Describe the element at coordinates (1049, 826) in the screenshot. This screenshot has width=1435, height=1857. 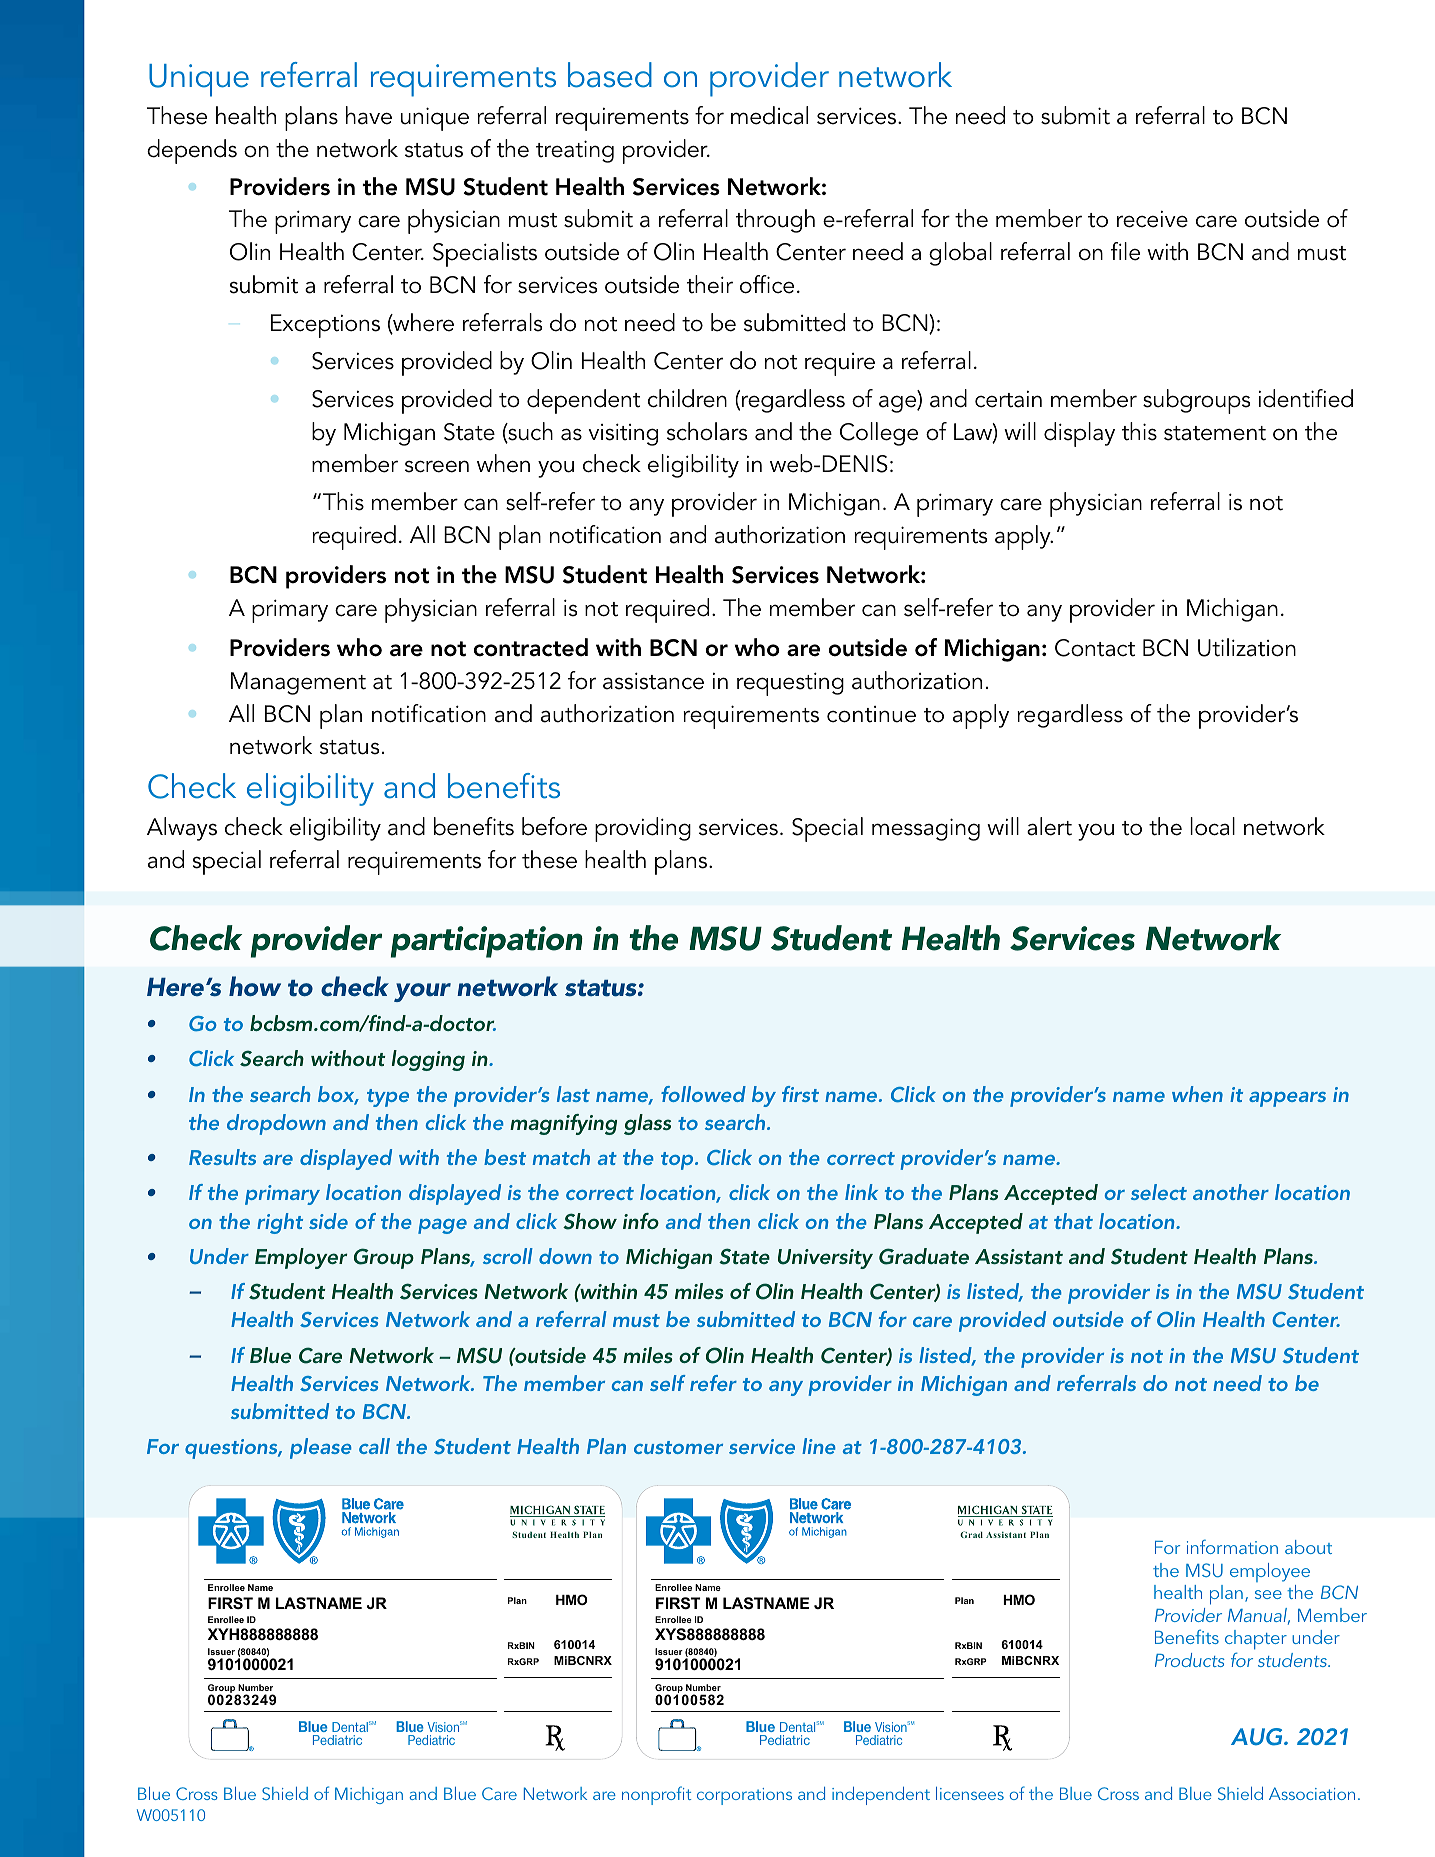
I see `alert` at that location.
